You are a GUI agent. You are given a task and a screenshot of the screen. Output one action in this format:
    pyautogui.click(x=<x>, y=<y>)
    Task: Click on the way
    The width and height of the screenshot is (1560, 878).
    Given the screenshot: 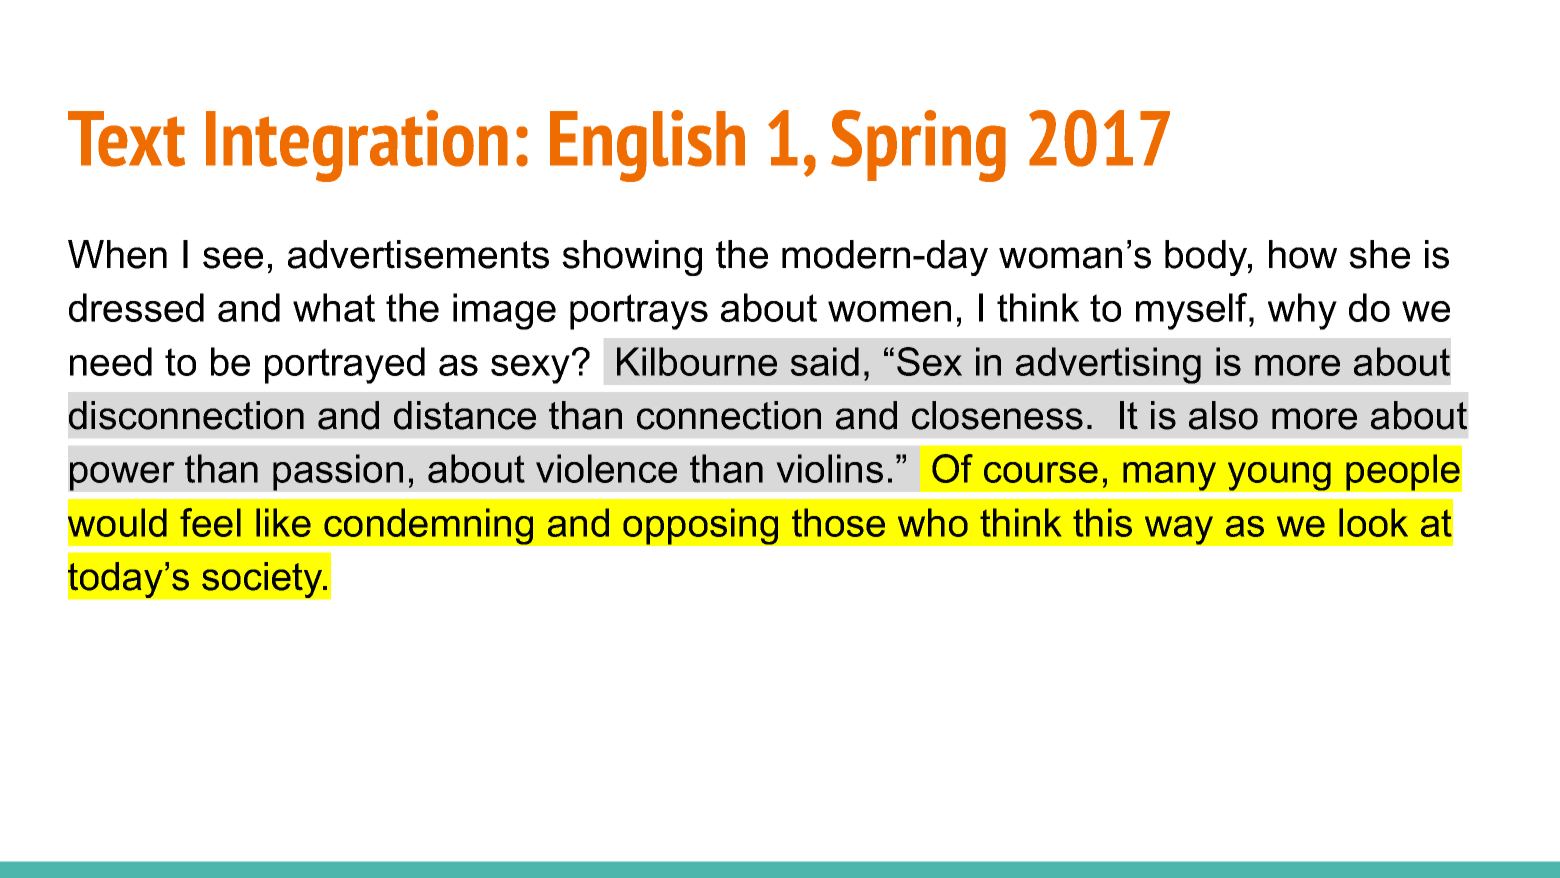 What is the action you would take?
    pyautogui.click(x=1179, y=530)
